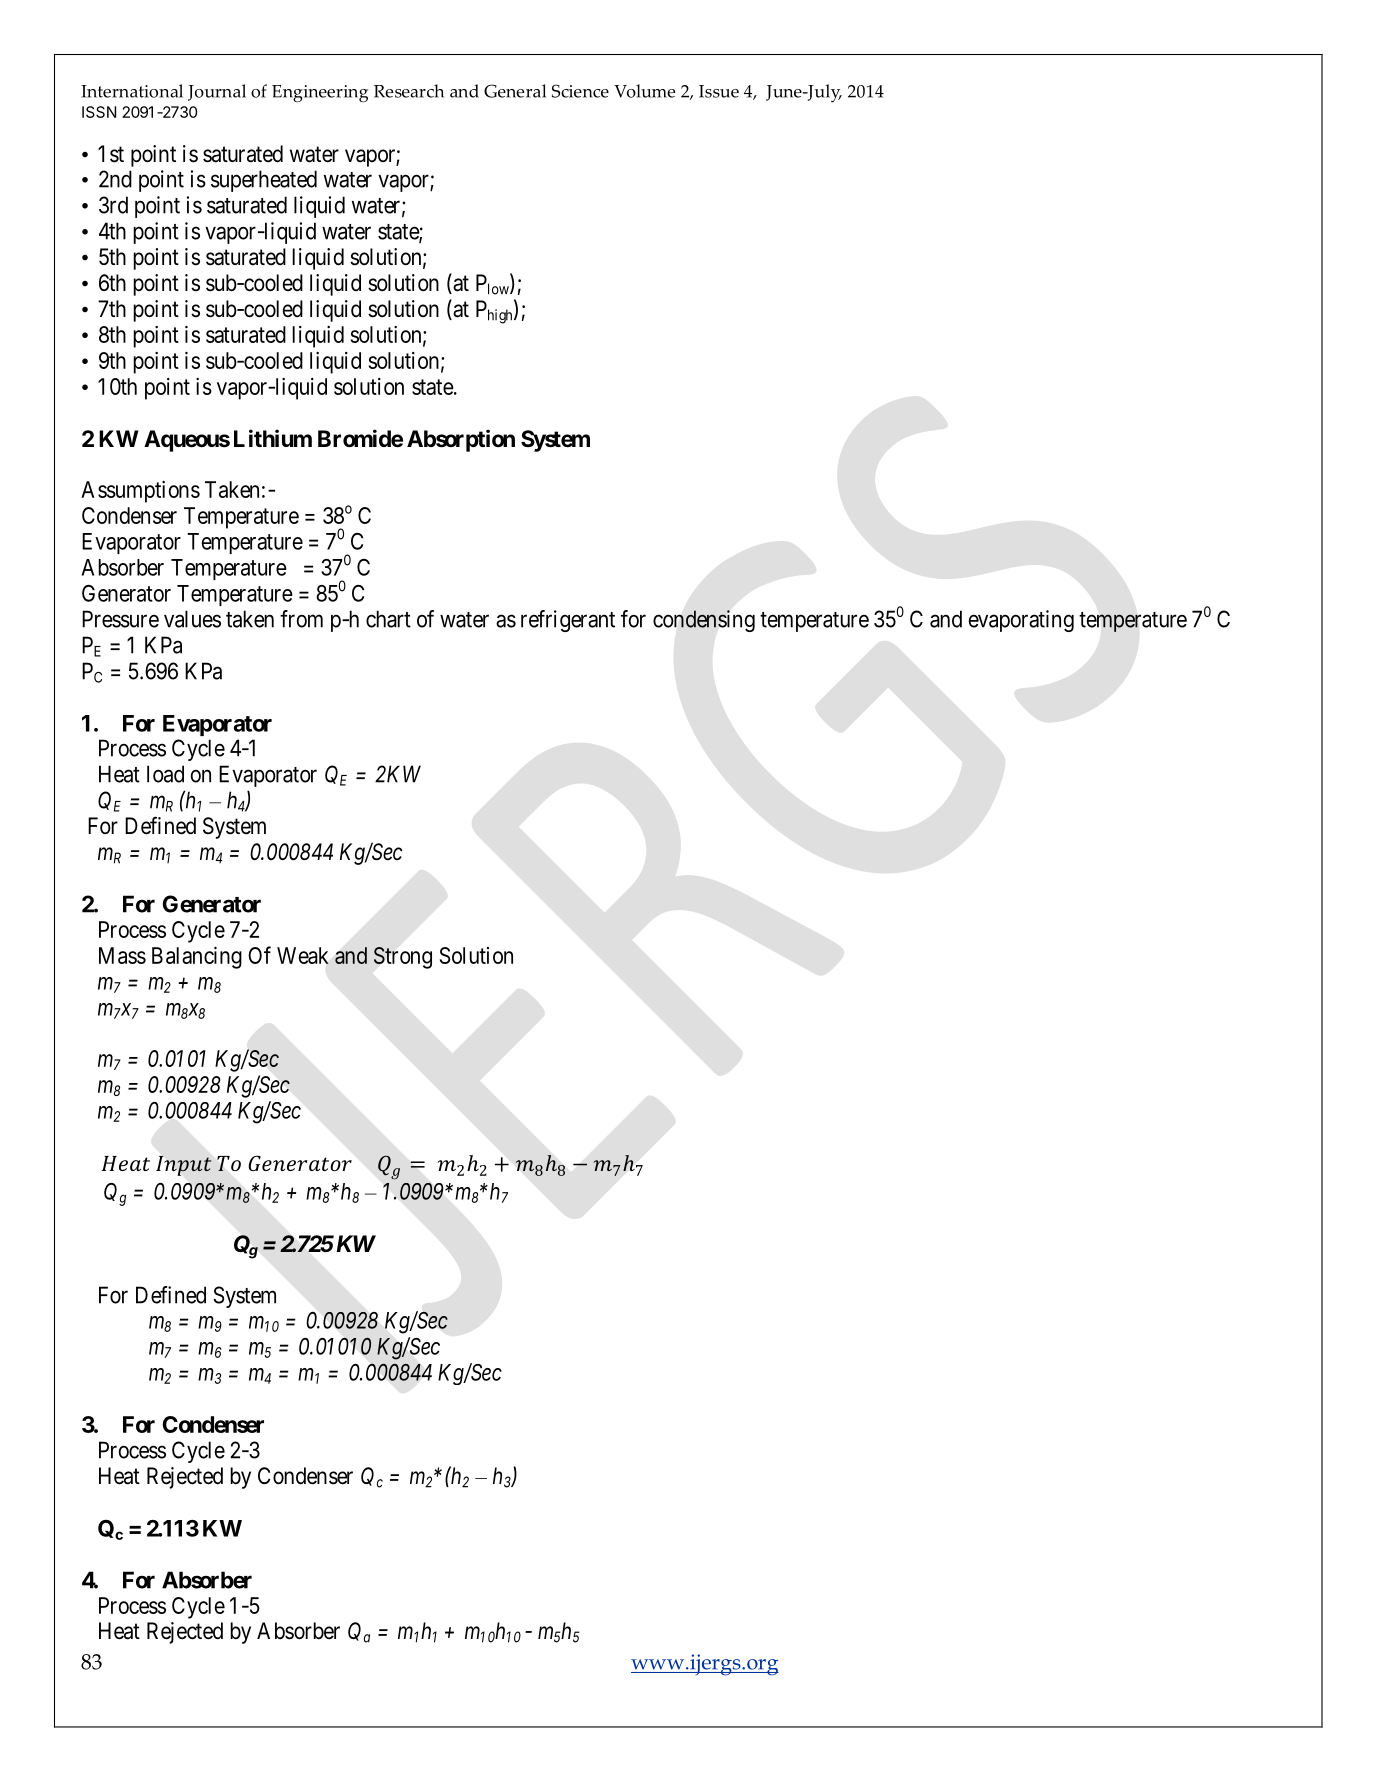 The image size is (1376, 1781). I want to click on condensing, so click(704, 621).
